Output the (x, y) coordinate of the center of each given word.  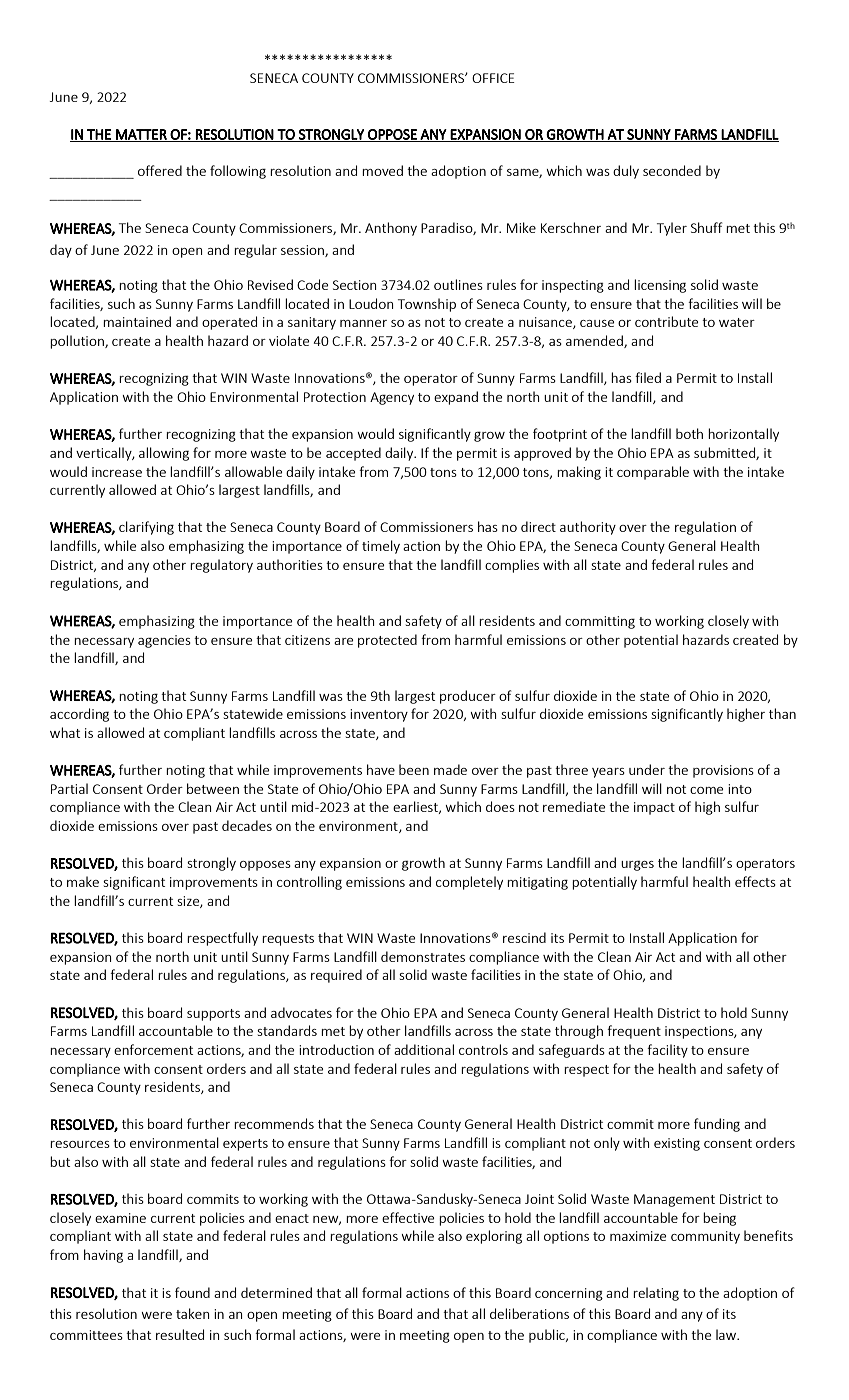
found (192, 1292)
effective (408, 1217)
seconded (672, 170)
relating (656, 1294)
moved (382, 170)
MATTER (141, 135)
